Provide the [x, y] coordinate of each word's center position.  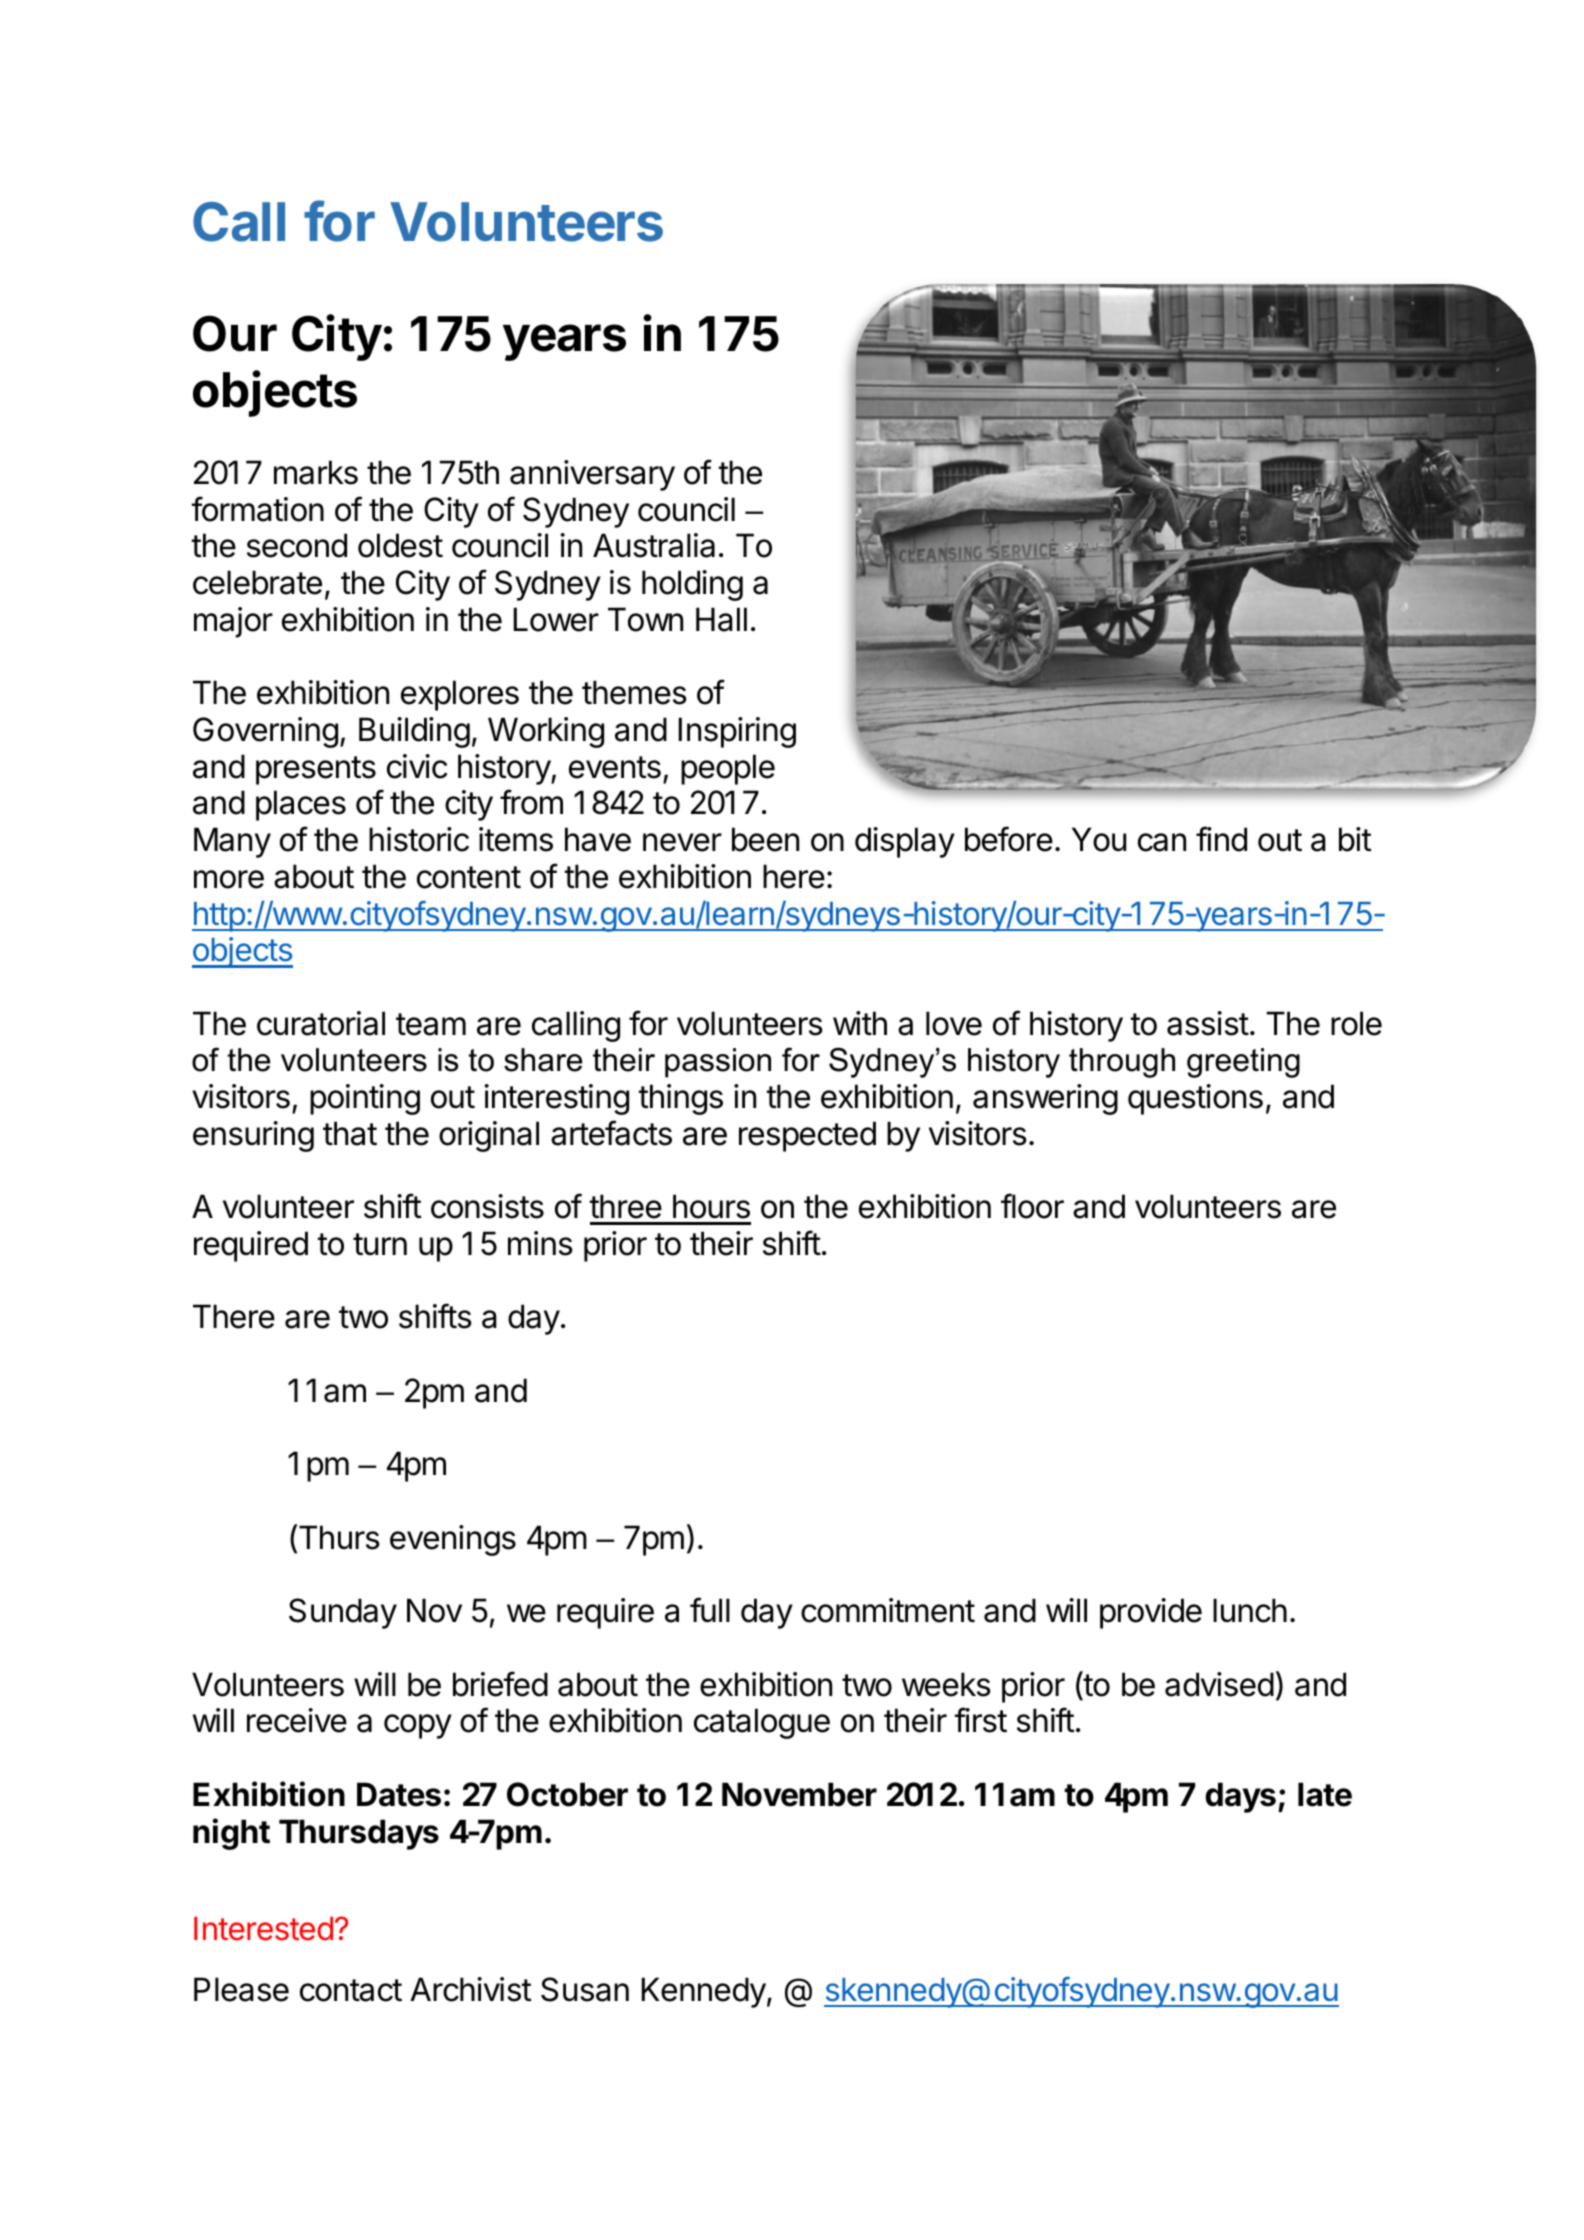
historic [419, 839]
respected [807, 1136]
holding [692, 585]
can [1162, 842]
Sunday [343, 1613]
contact [351, 1990]
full [710, 1609]
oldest [400, 545]
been [765, 839]
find [1221, 839]
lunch [1250, 1610]
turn [380, 1244]
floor [1032, 1206]
